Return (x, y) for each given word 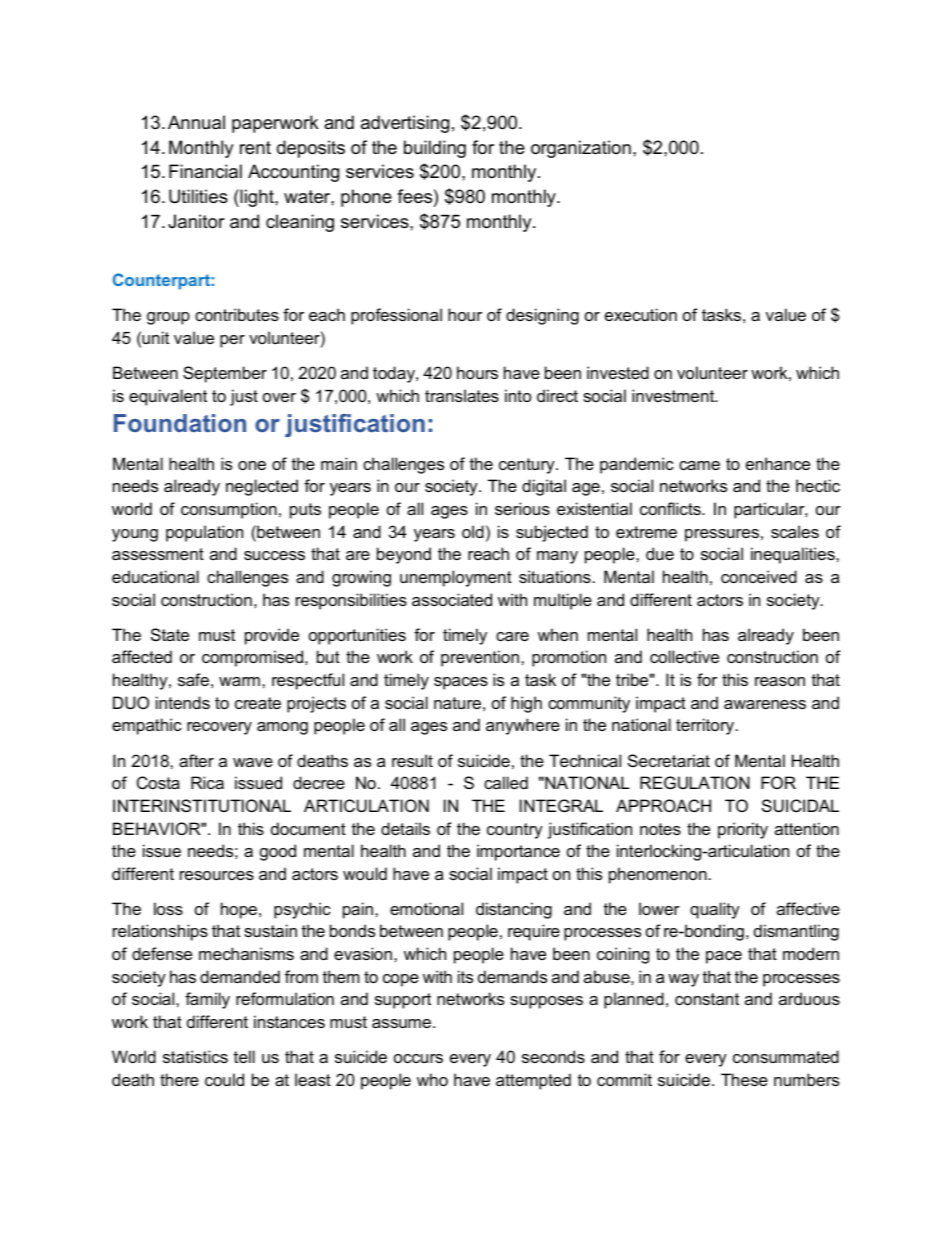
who (432, 1079)
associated (452, 599)
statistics (195, 1056)
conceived (759, 576)
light (257, 198)
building (435, 149)
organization (581, 149)
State (170, 634)
